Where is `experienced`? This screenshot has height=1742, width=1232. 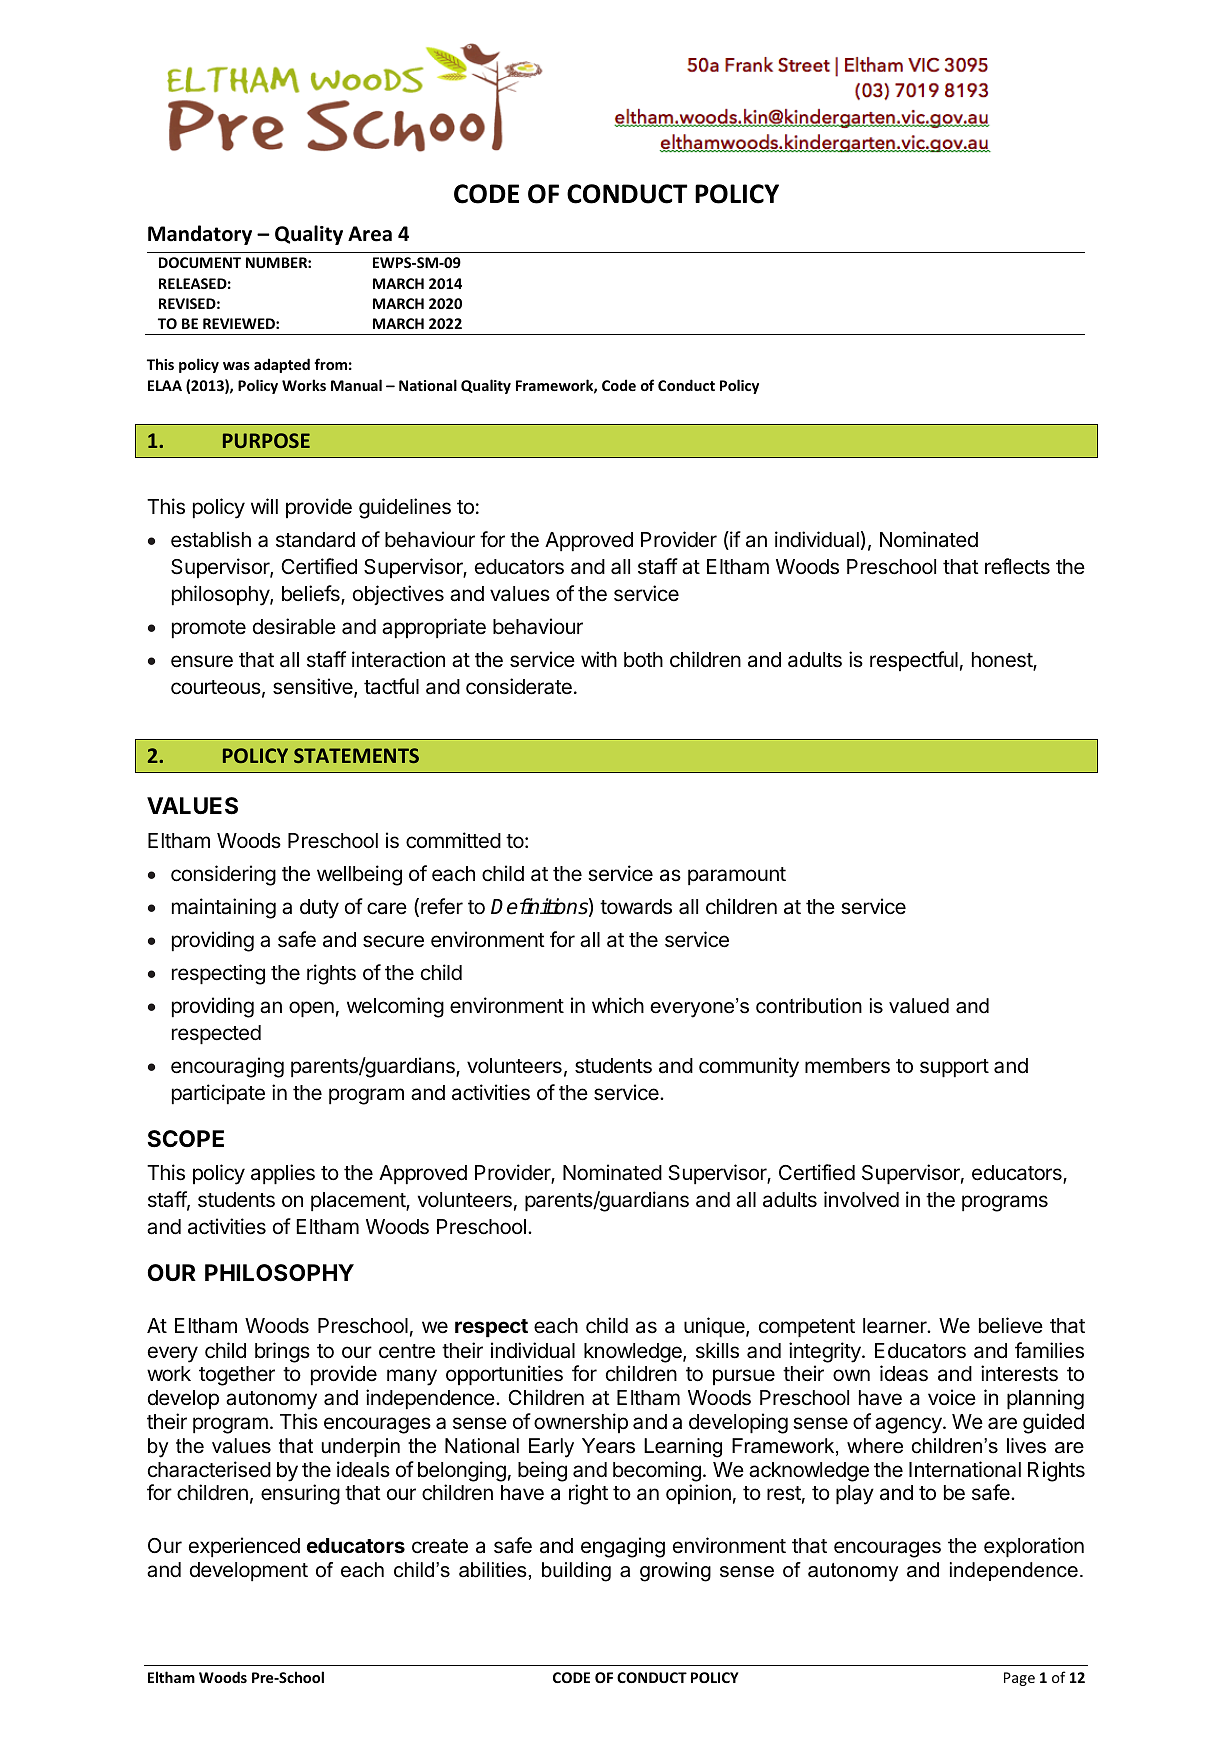
experienced is located at coordinates (244, 1547).
